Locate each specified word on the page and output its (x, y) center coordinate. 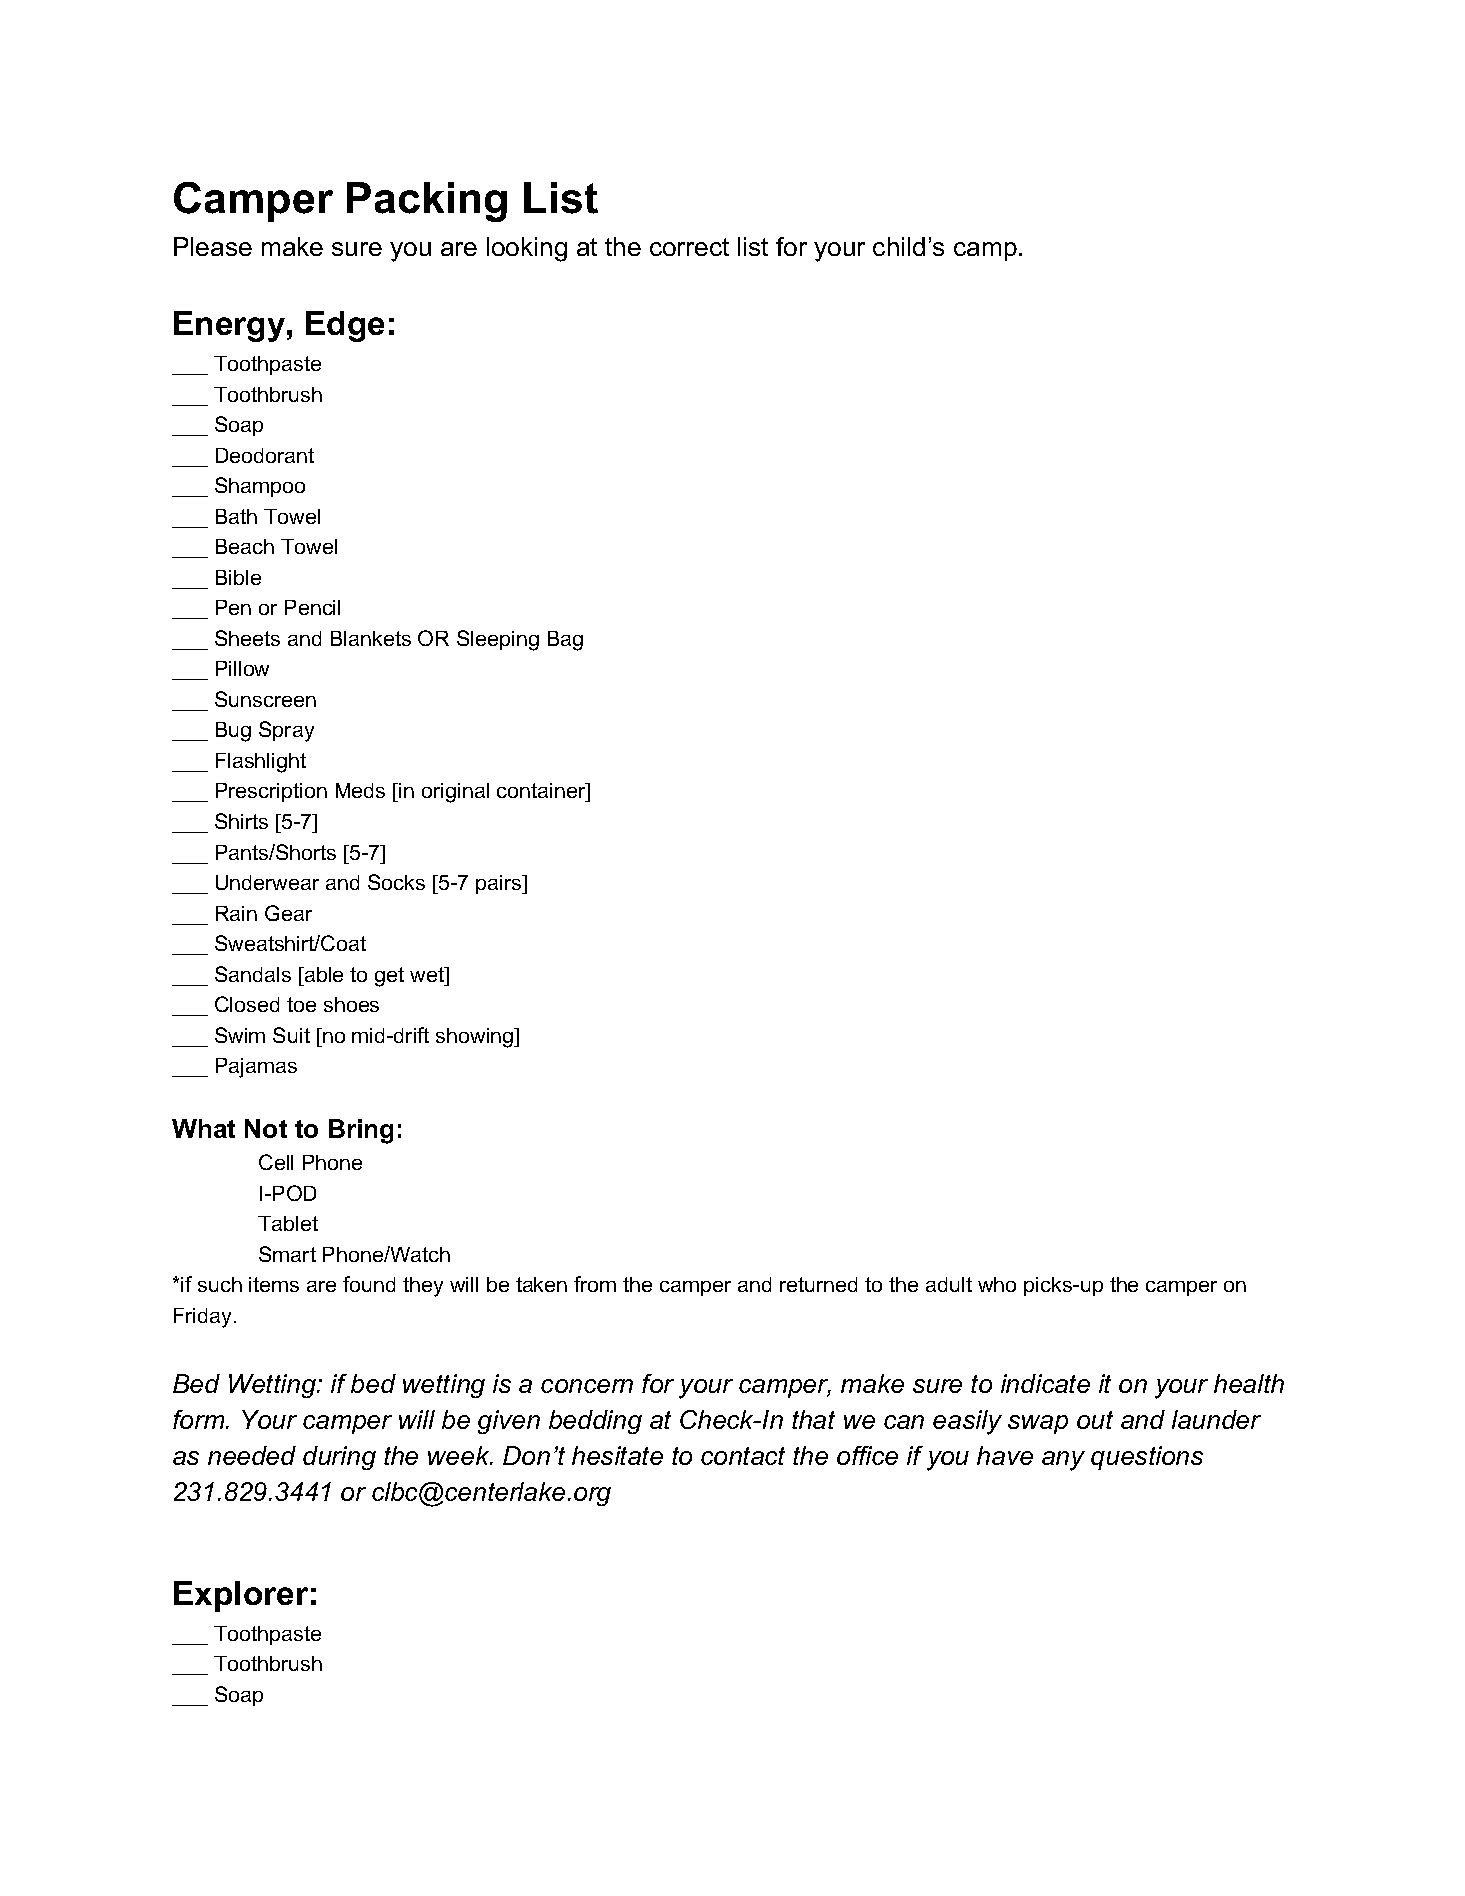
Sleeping (498, 640)
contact (743, 1456)
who (997, 1284)
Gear (288, 913)
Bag (565, 641)
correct (689, 247)
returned (818, 1284)
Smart (287, 1254)
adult (949, 1284)
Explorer (241, 1596)
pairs (499, 884)
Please (213, 246)
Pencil (312, 607)
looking (527, 249)
